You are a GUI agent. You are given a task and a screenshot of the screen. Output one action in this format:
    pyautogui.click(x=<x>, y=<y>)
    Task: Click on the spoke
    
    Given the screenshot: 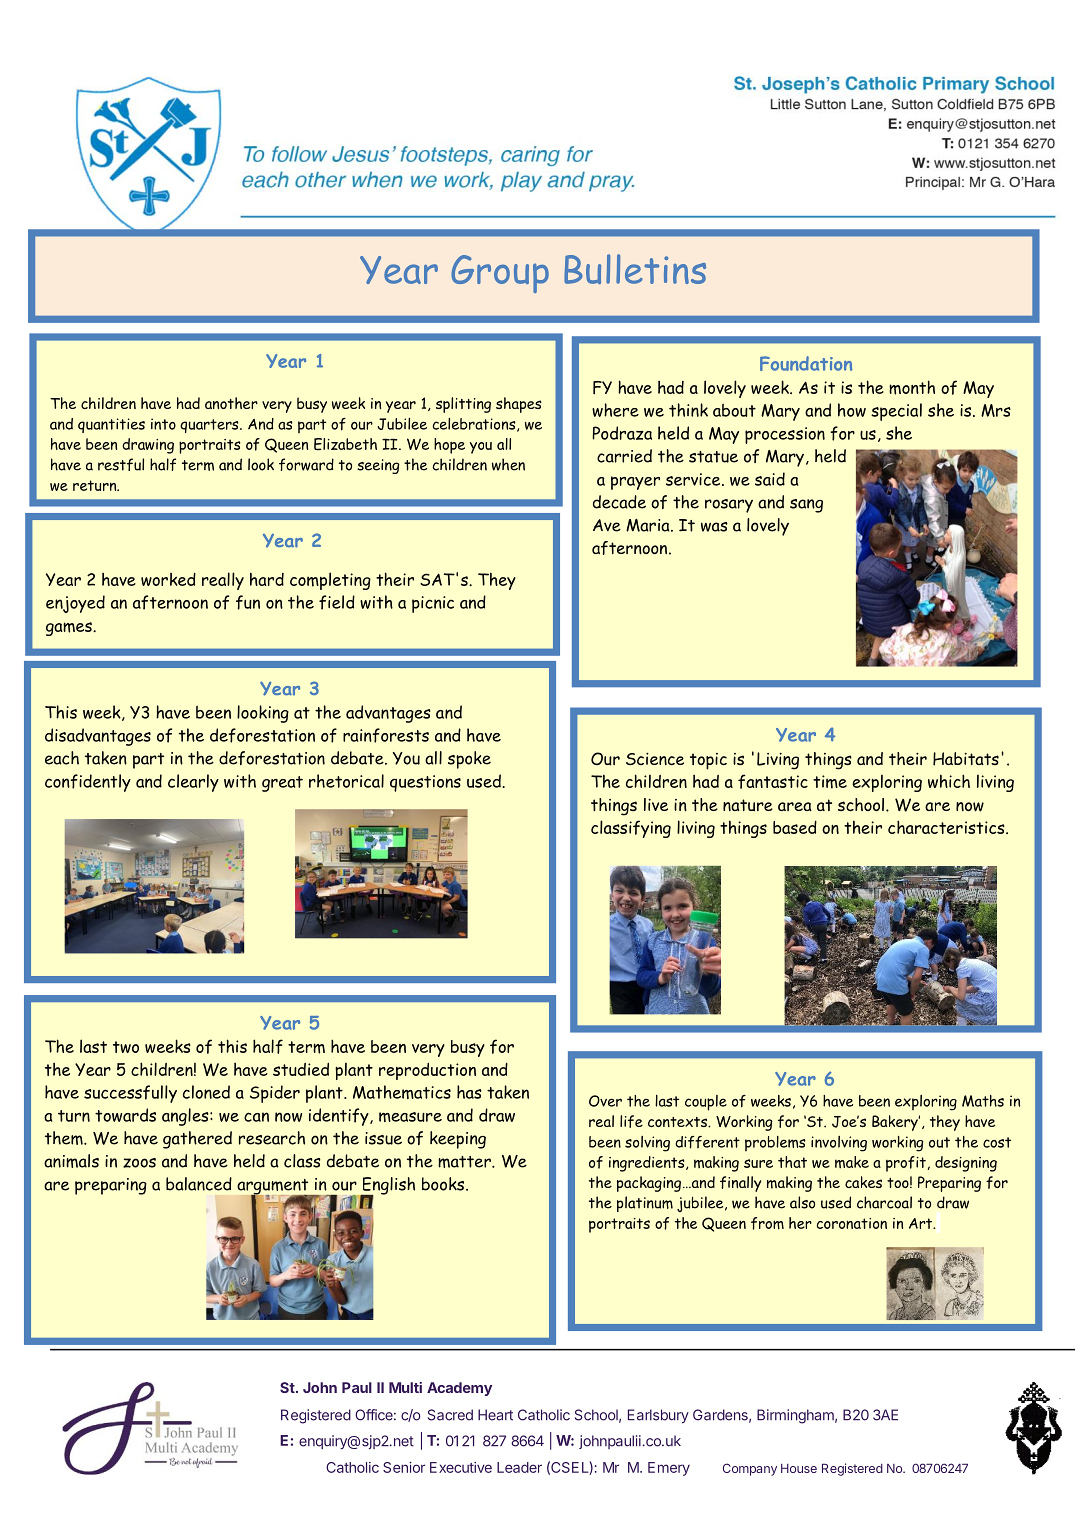 What is the action you would take?
    pyautogui.click(x=469, y=760)
